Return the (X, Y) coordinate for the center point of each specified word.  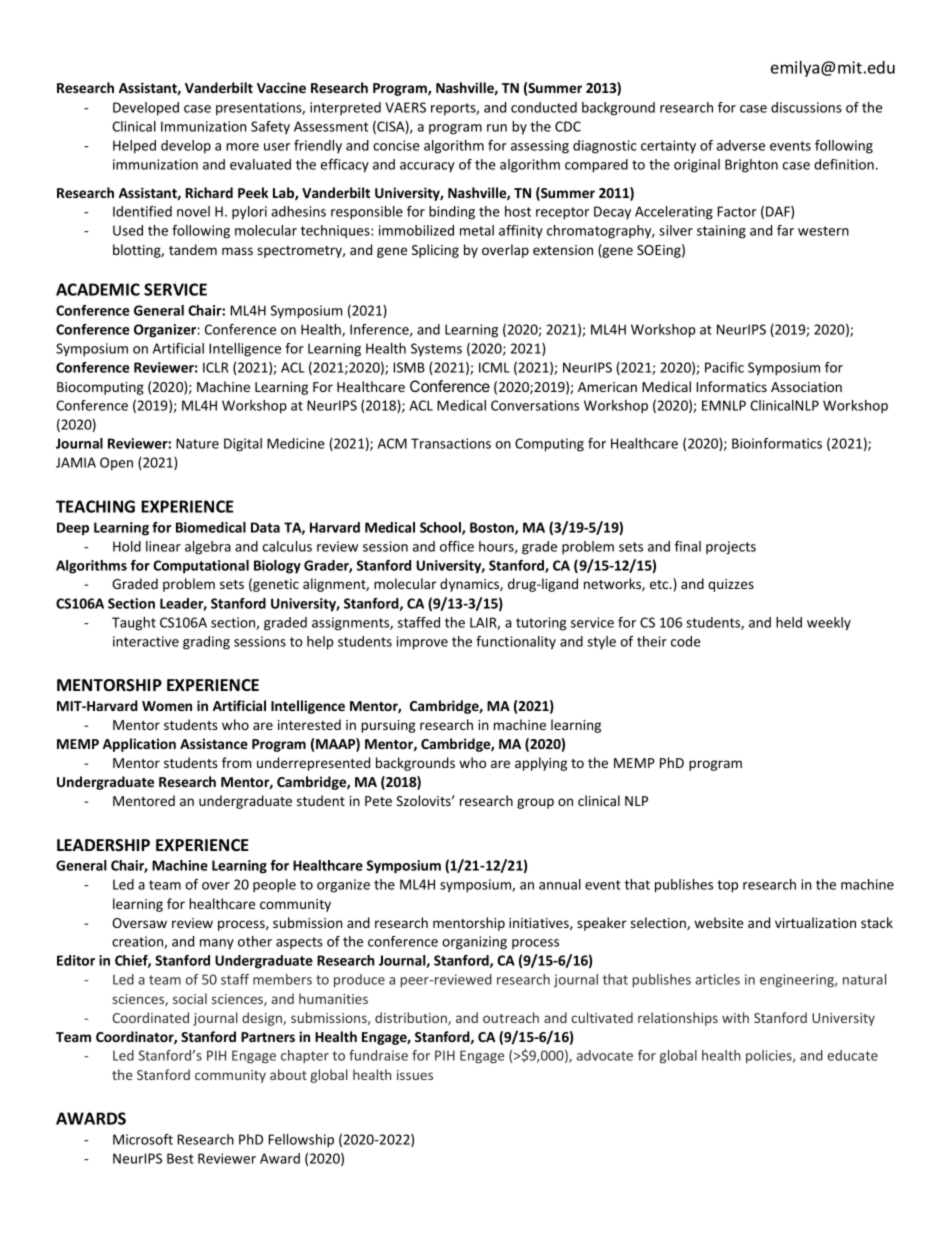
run (497, 128)
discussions (806, 107)
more (242, 147)
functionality (516, 643)
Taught (134, 624)
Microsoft (143, 1139)
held (789, 622)
